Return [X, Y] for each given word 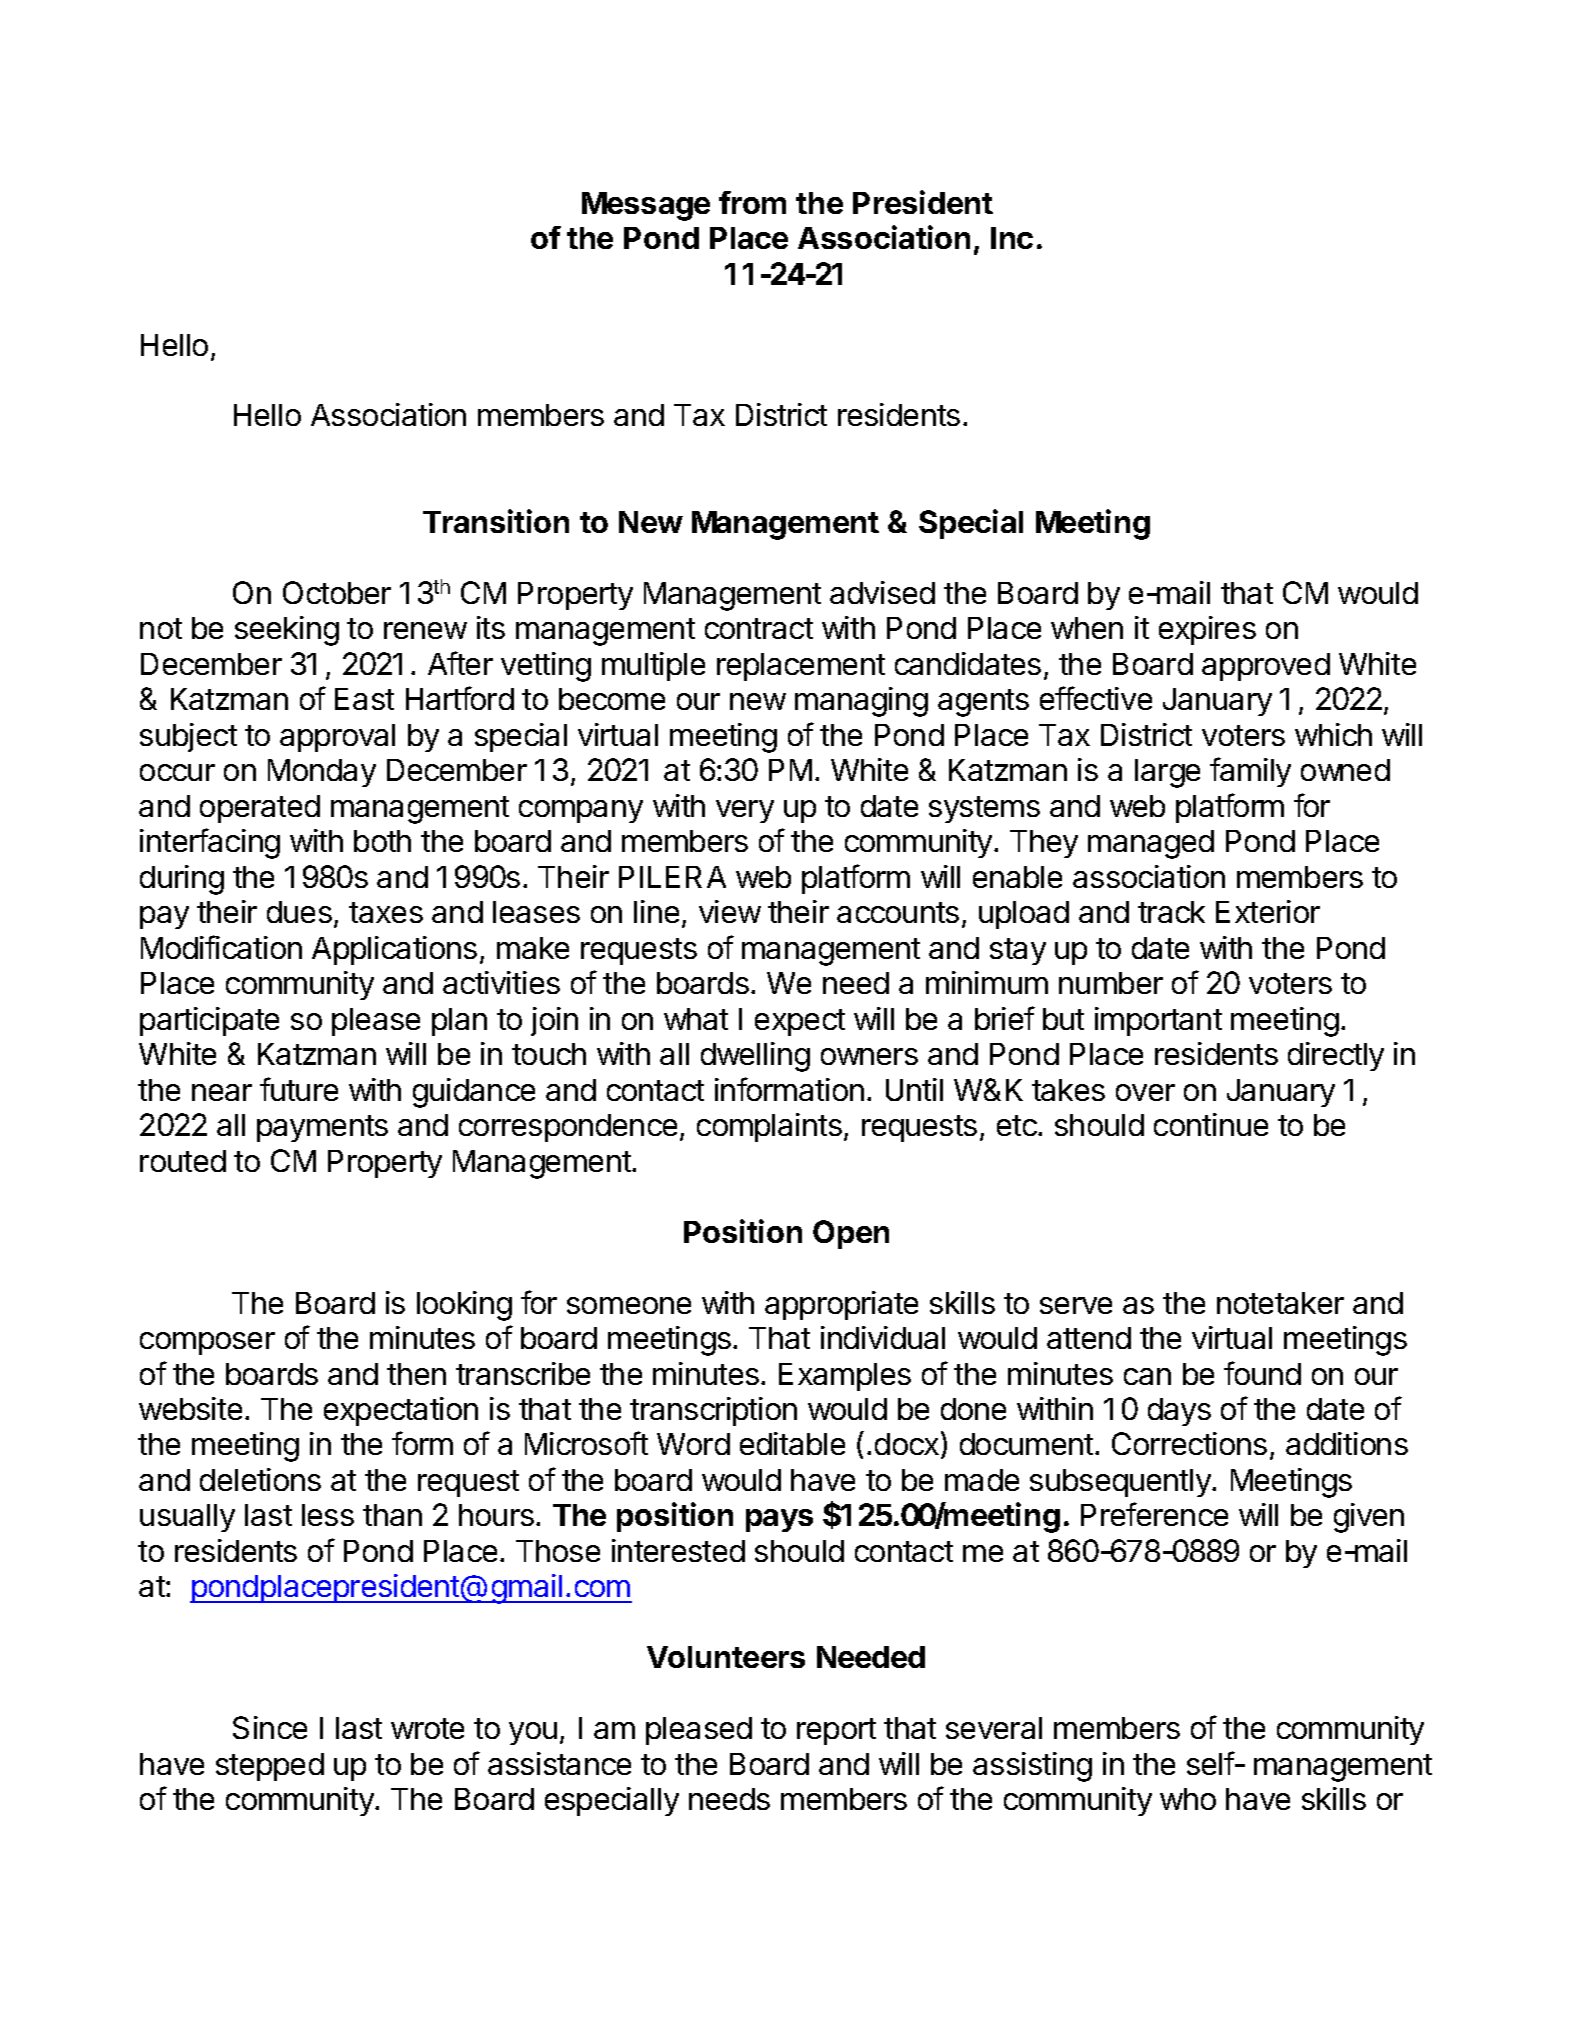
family [1250, 772]
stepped [270, 1767]
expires [1207, 630]
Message [646, 206]
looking [464, 1306]
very [745, 811]
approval [337, 738]
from [752, 202]
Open [851, 1234]
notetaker [1280, 1303]
